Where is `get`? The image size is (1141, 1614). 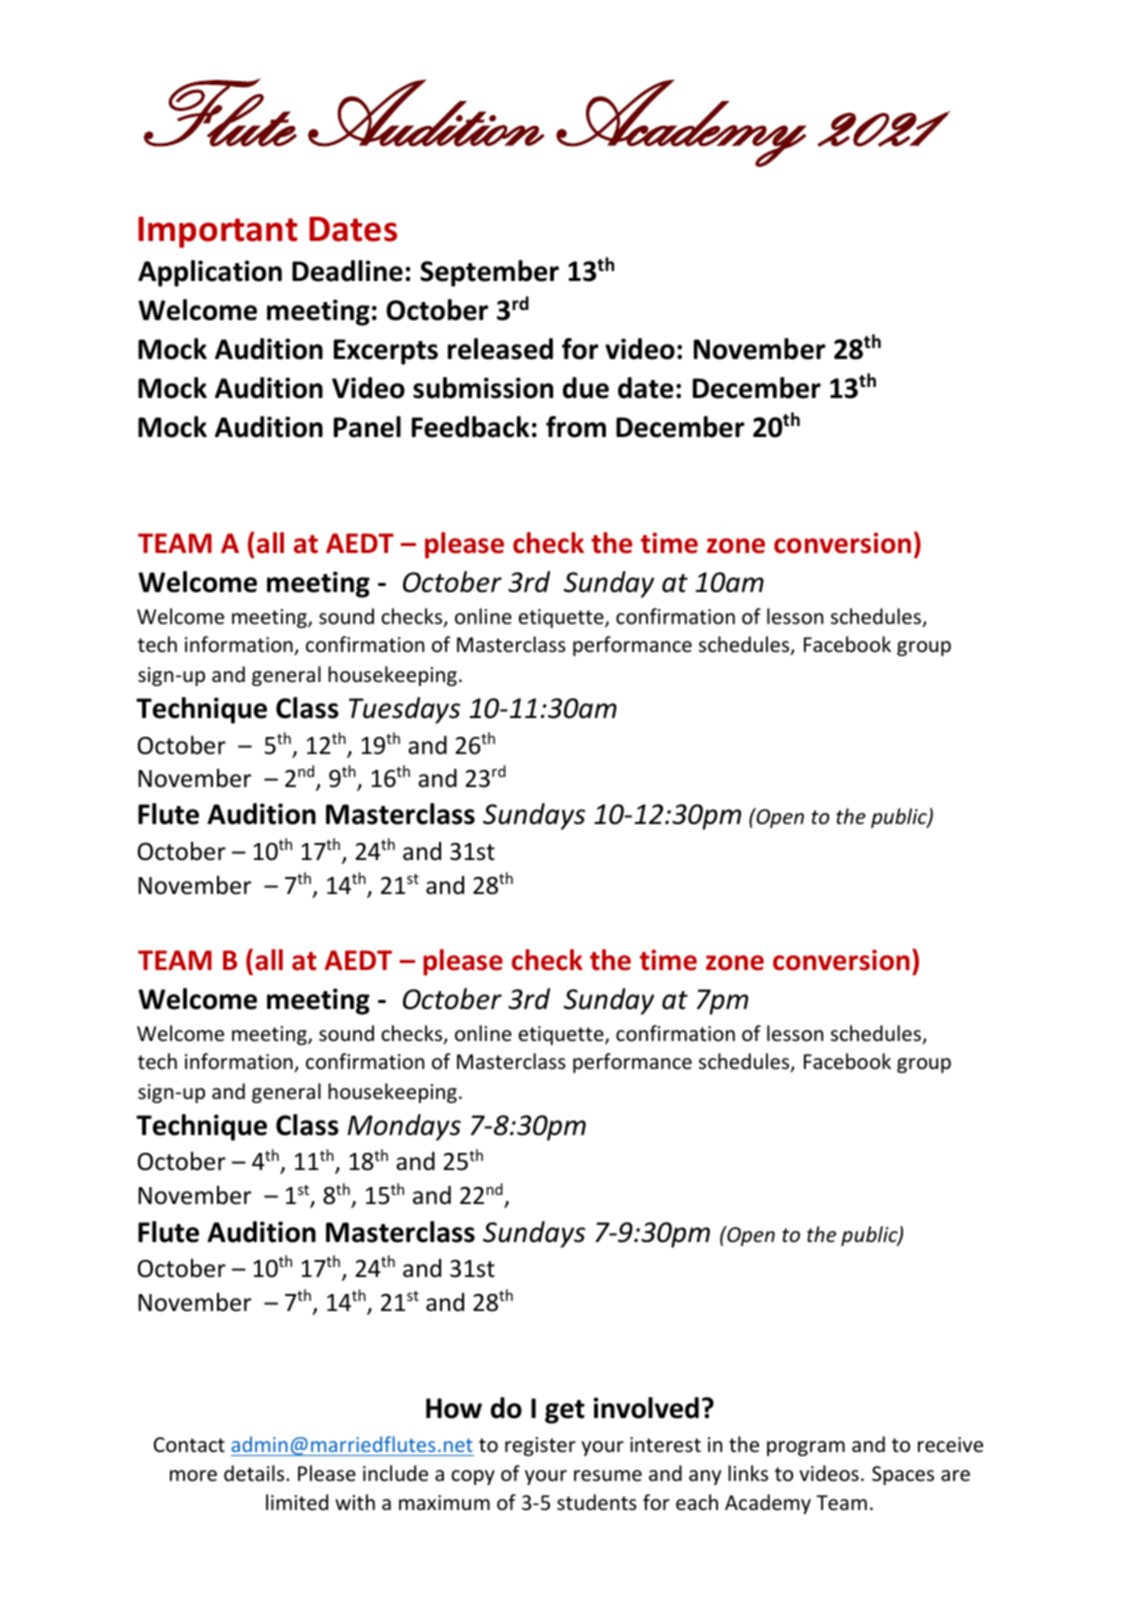 get is located at coordinates (565, 1412).
